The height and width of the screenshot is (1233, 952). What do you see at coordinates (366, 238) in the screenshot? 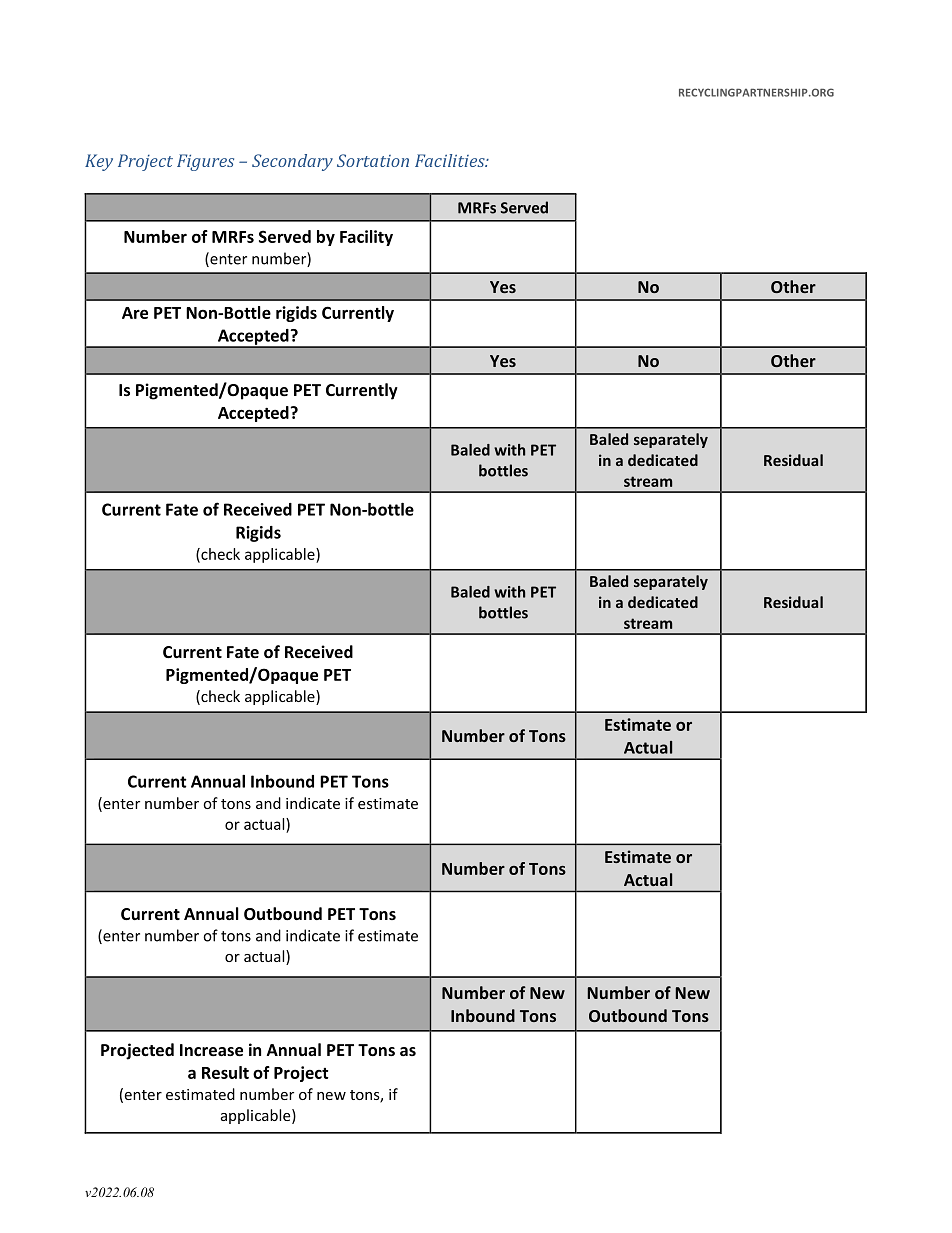
I see `Facility` at bounding box center [366, 238].
